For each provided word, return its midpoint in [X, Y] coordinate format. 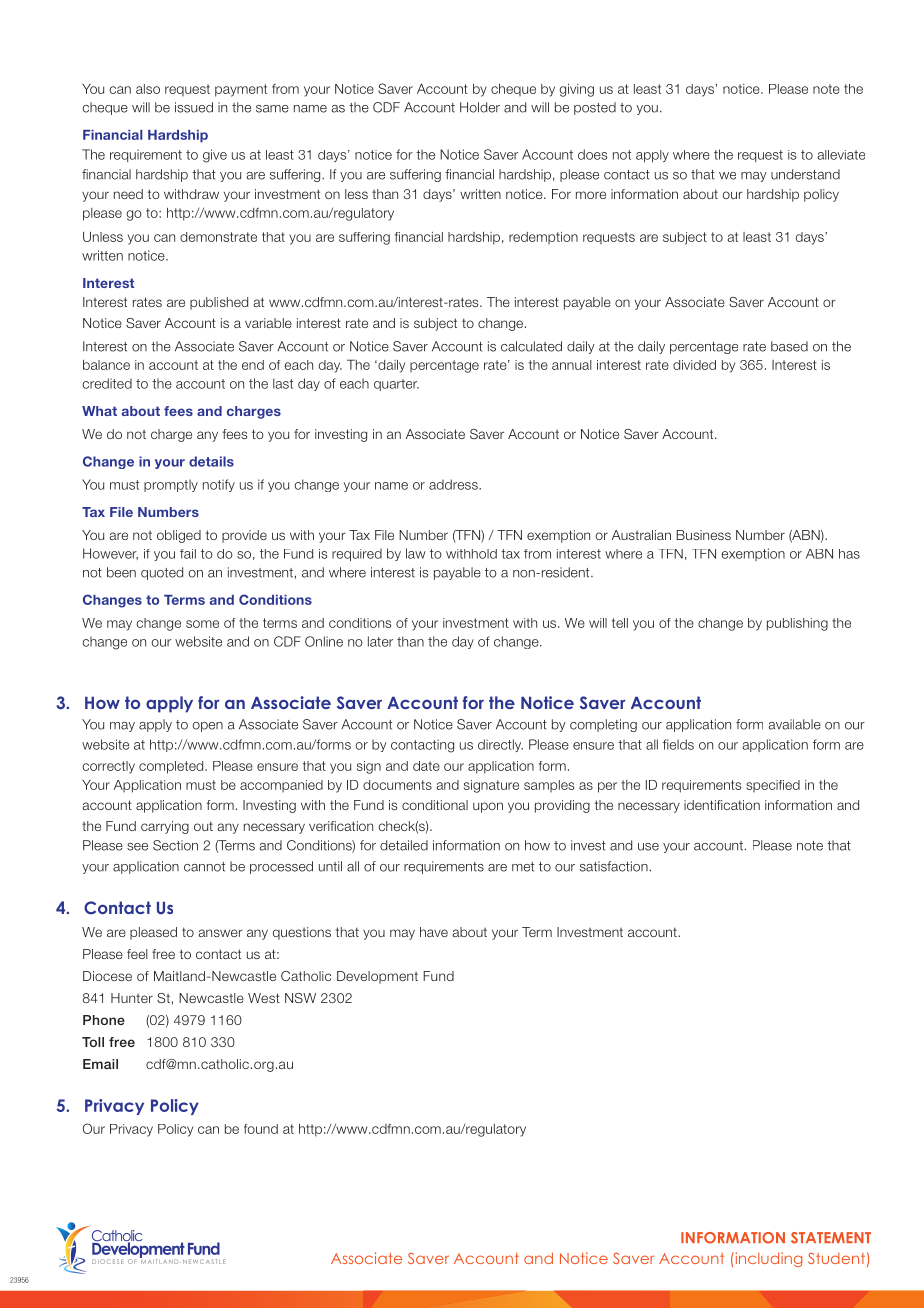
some [202, 624]
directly [500, 745]
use [648, 847]
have [434, 932]
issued [194, 107]
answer [221, 933]
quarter [396, 385]
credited [107, 383]
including [767, 1259]
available [794, 724]
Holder [480, 107]
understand [805, 174]
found [261, 1129]
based [789, 346]
